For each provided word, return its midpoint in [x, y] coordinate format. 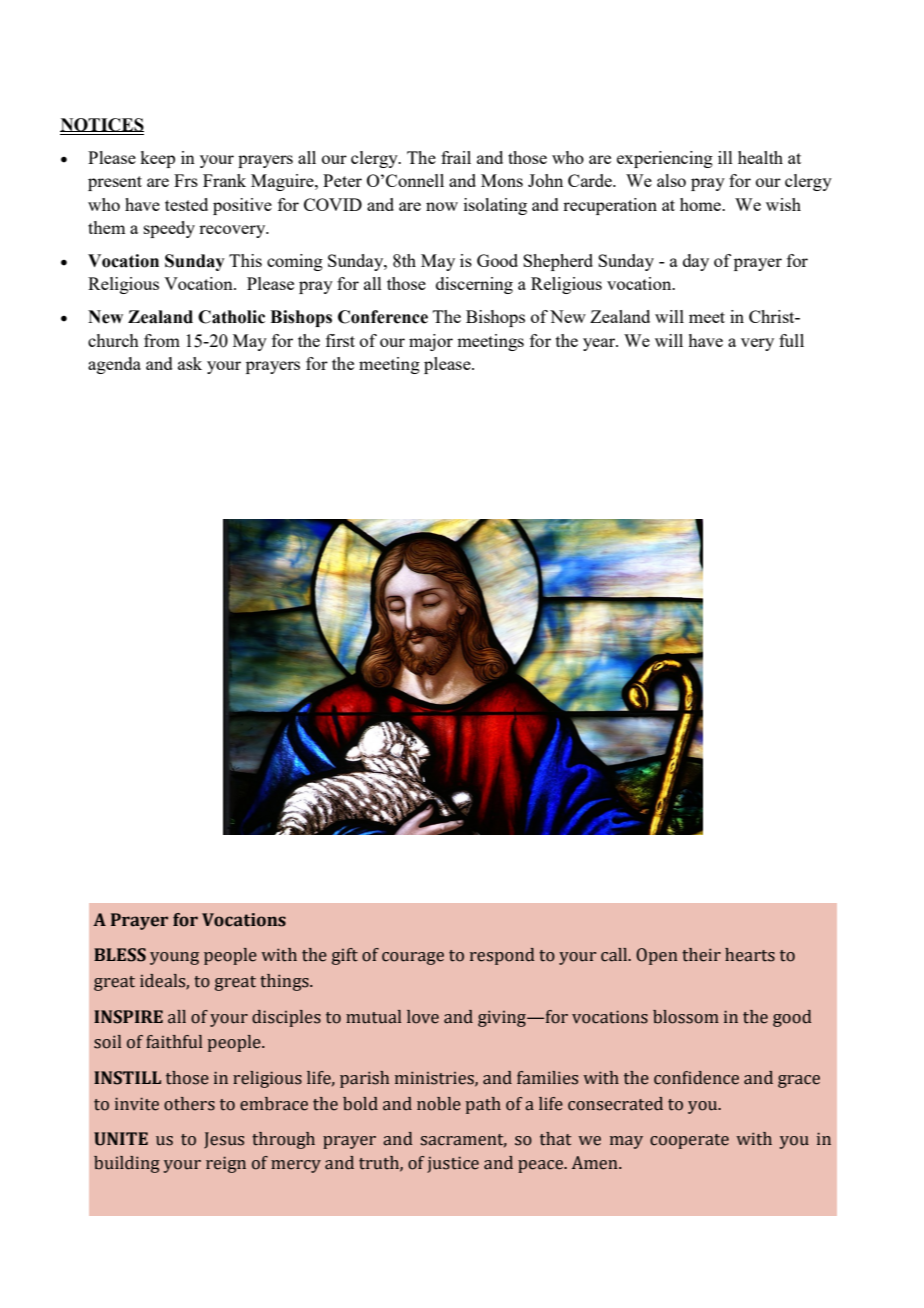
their [701, 955]
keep [157, 159]
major [431, 342]
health [760, 157]
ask [190, 363]
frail [456, 157]
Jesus [224, 1140]
